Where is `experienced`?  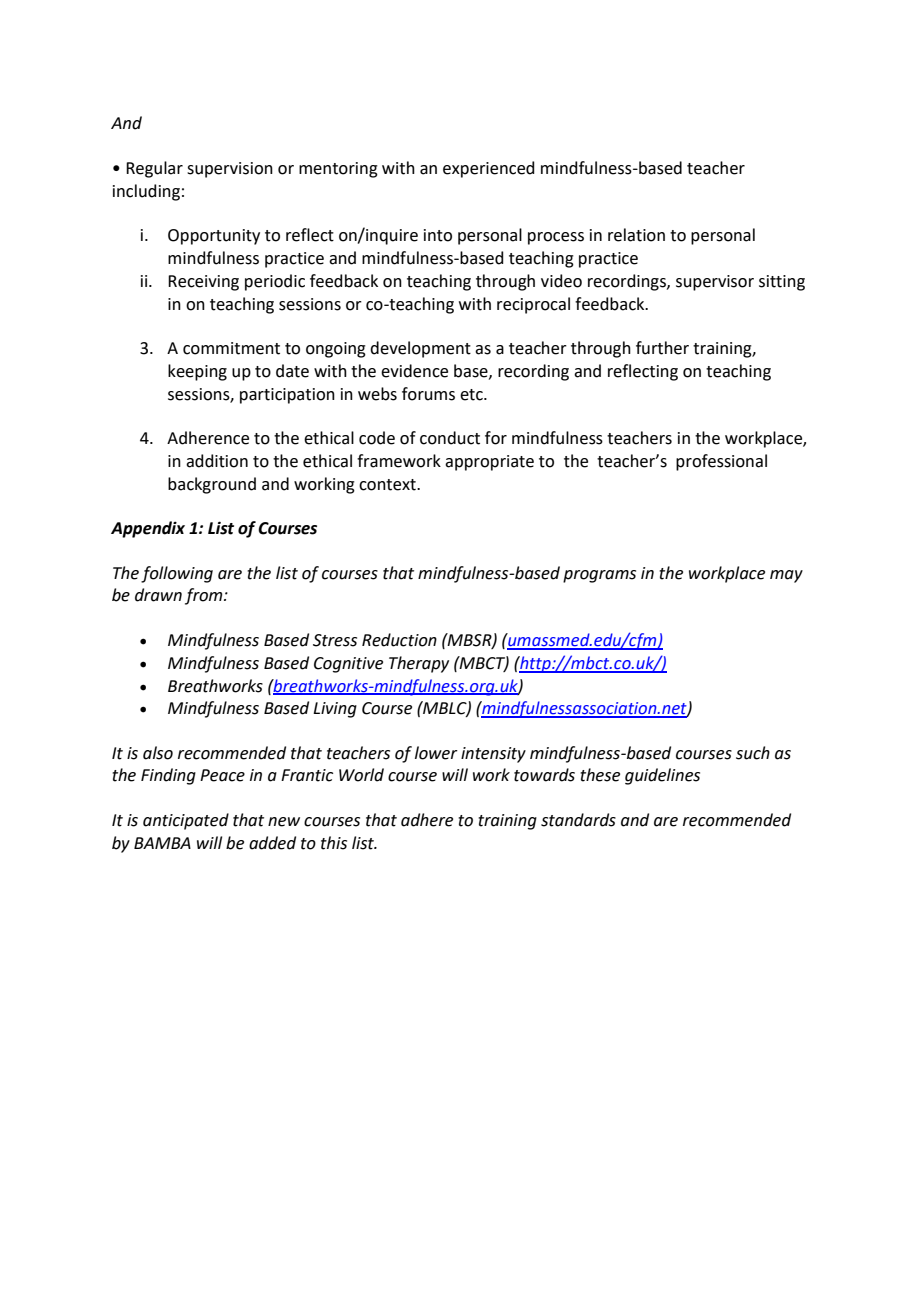
experienced is located at coordinates (489, 169).
